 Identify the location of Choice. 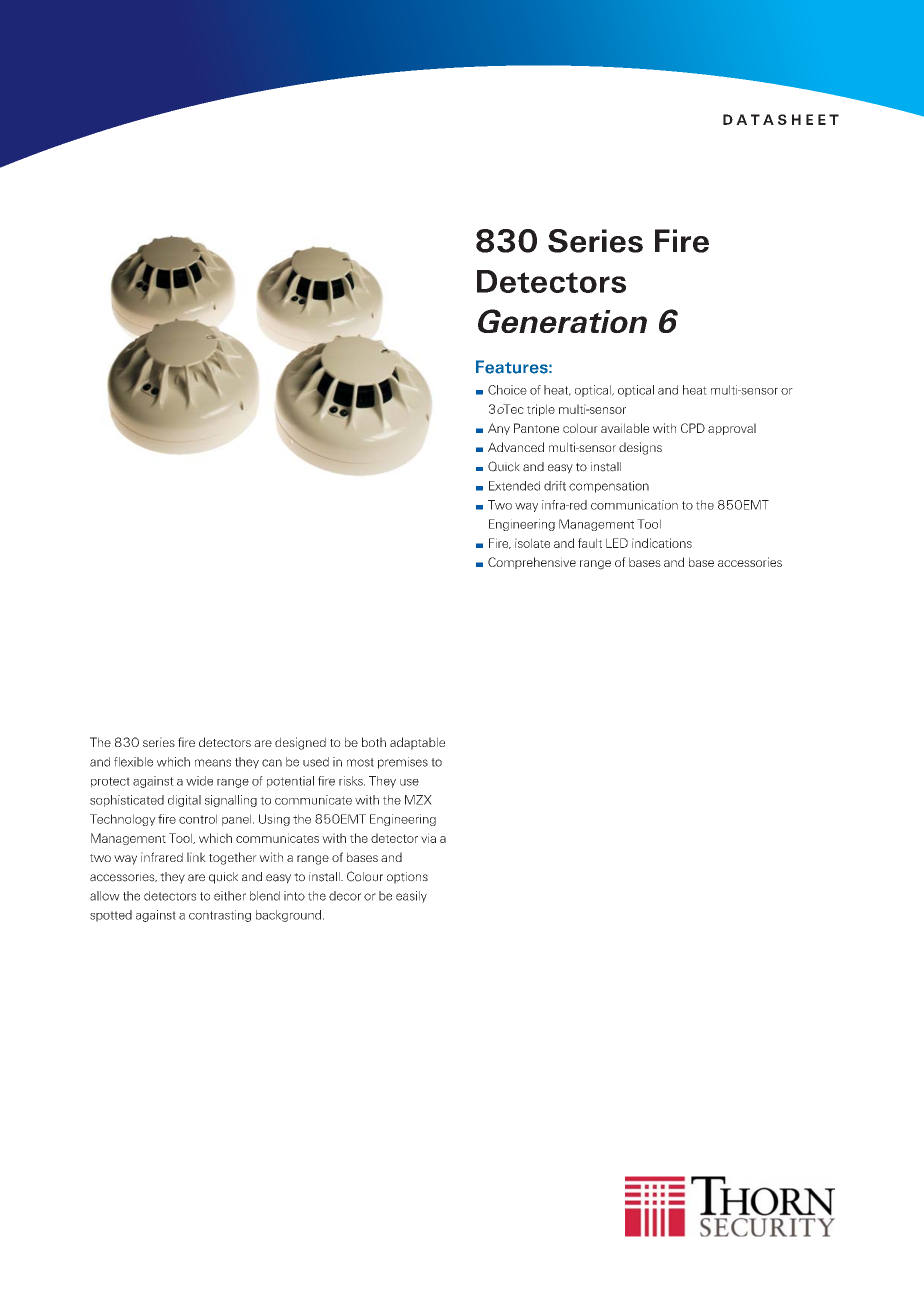
(507, 390).
